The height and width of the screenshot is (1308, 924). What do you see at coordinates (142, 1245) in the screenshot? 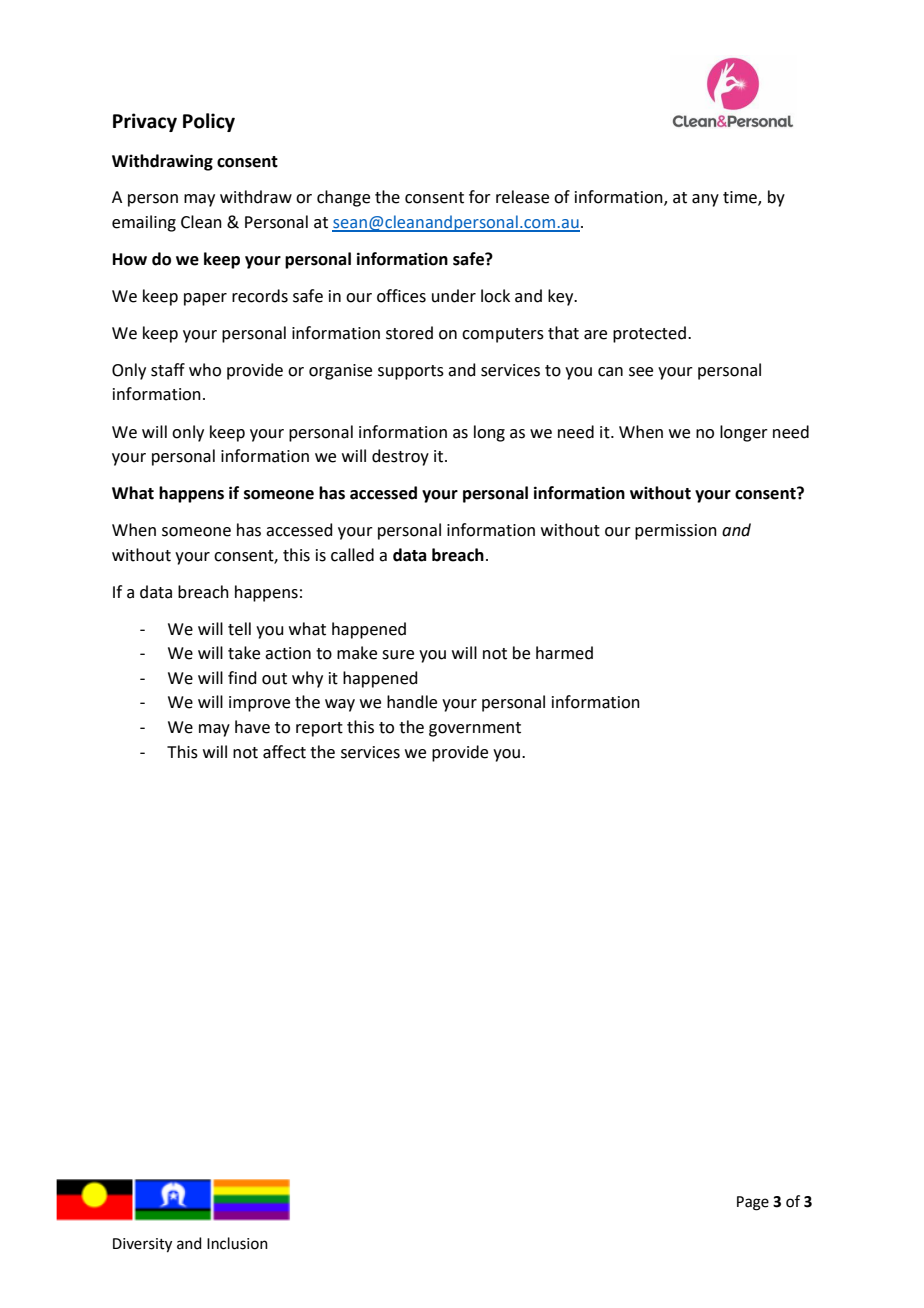
I see `Diversity` at bounding box center [142, 1245].
